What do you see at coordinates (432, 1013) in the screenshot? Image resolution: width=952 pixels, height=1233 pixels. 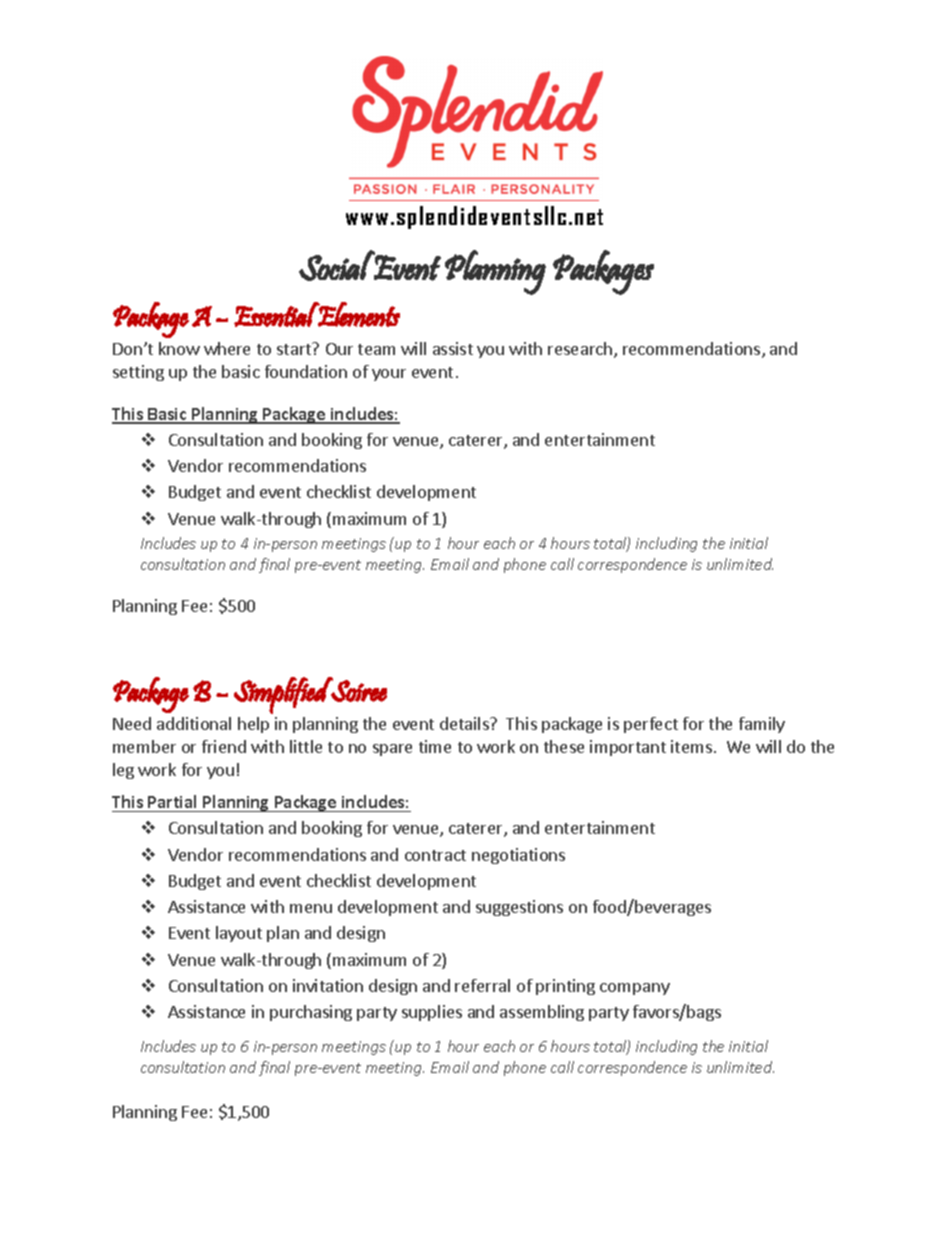 I see `supplies` at bounding box center [432, 1013].
